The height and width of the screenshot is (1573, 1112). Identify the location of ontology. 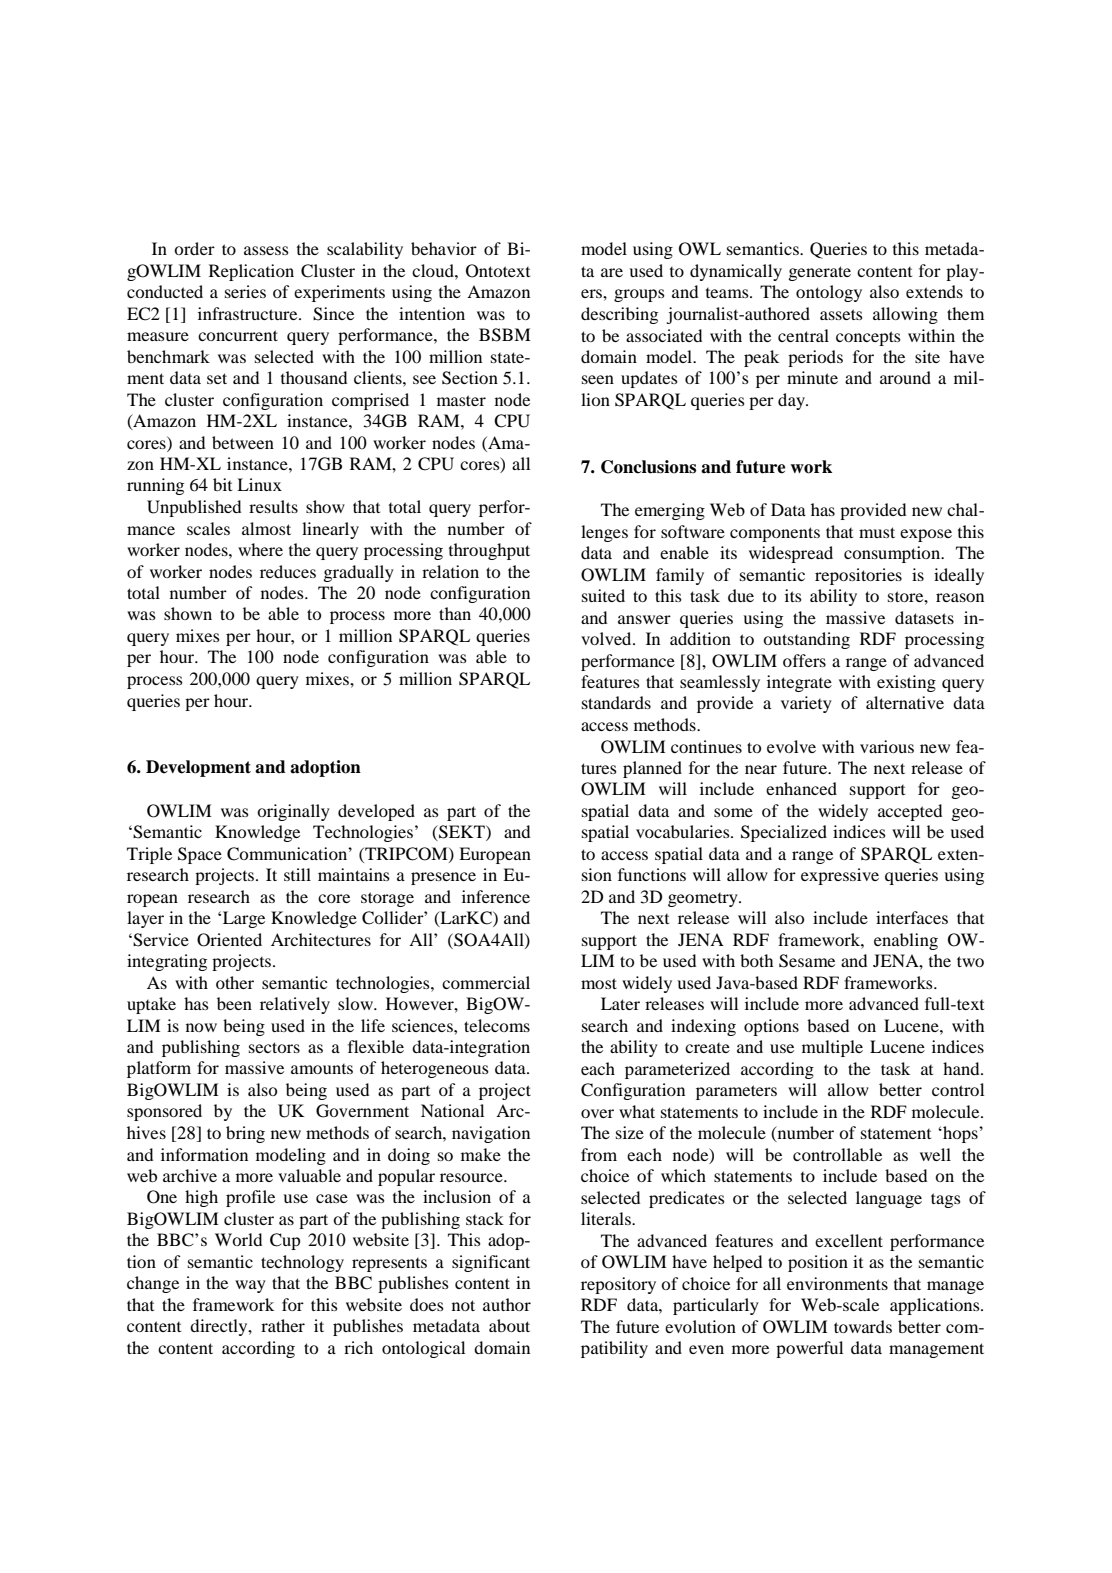
(829, 293).
